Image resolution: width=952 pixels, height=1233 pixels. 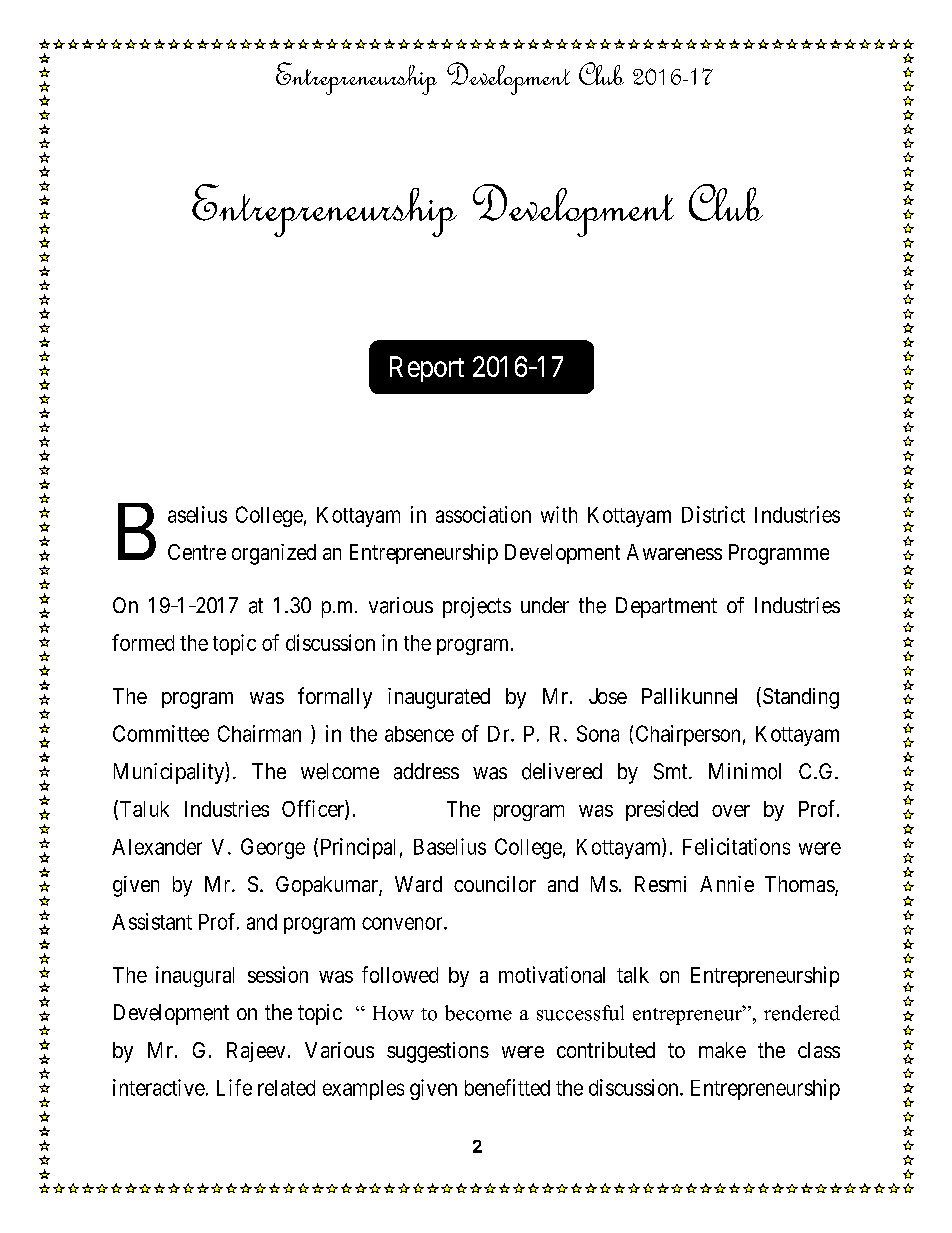 I want to click on District, so click(x=713, y=514).
